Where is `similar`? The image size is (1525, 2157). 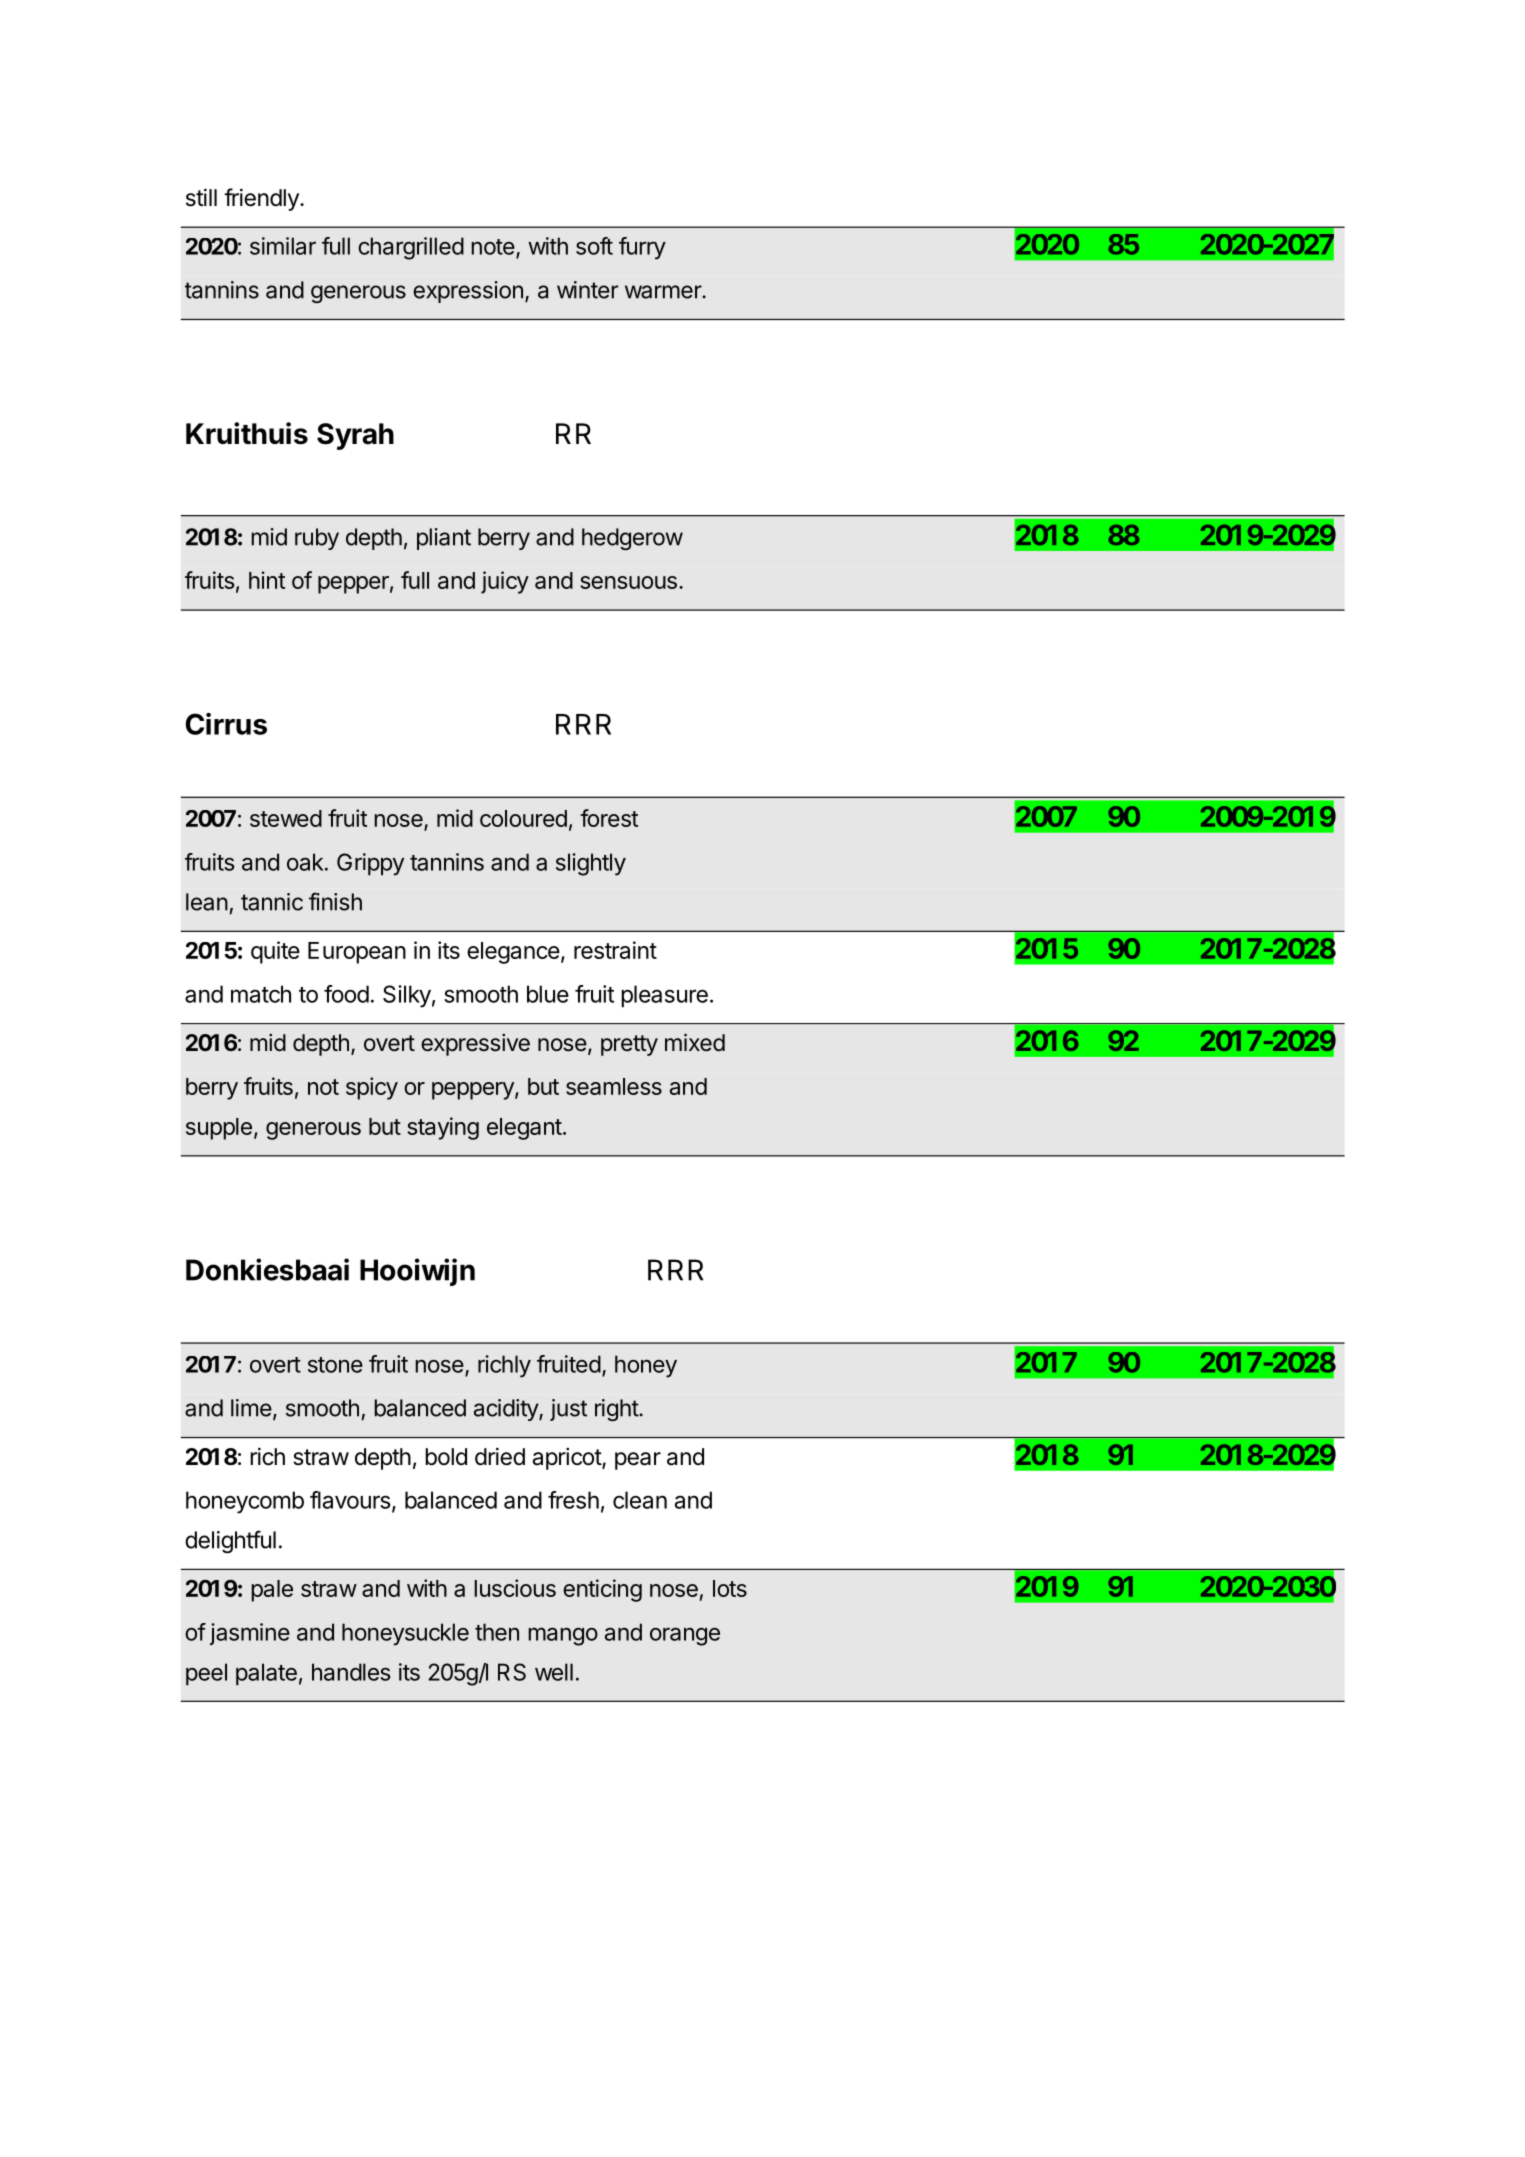
similar is located at coordinates (283, 246).
